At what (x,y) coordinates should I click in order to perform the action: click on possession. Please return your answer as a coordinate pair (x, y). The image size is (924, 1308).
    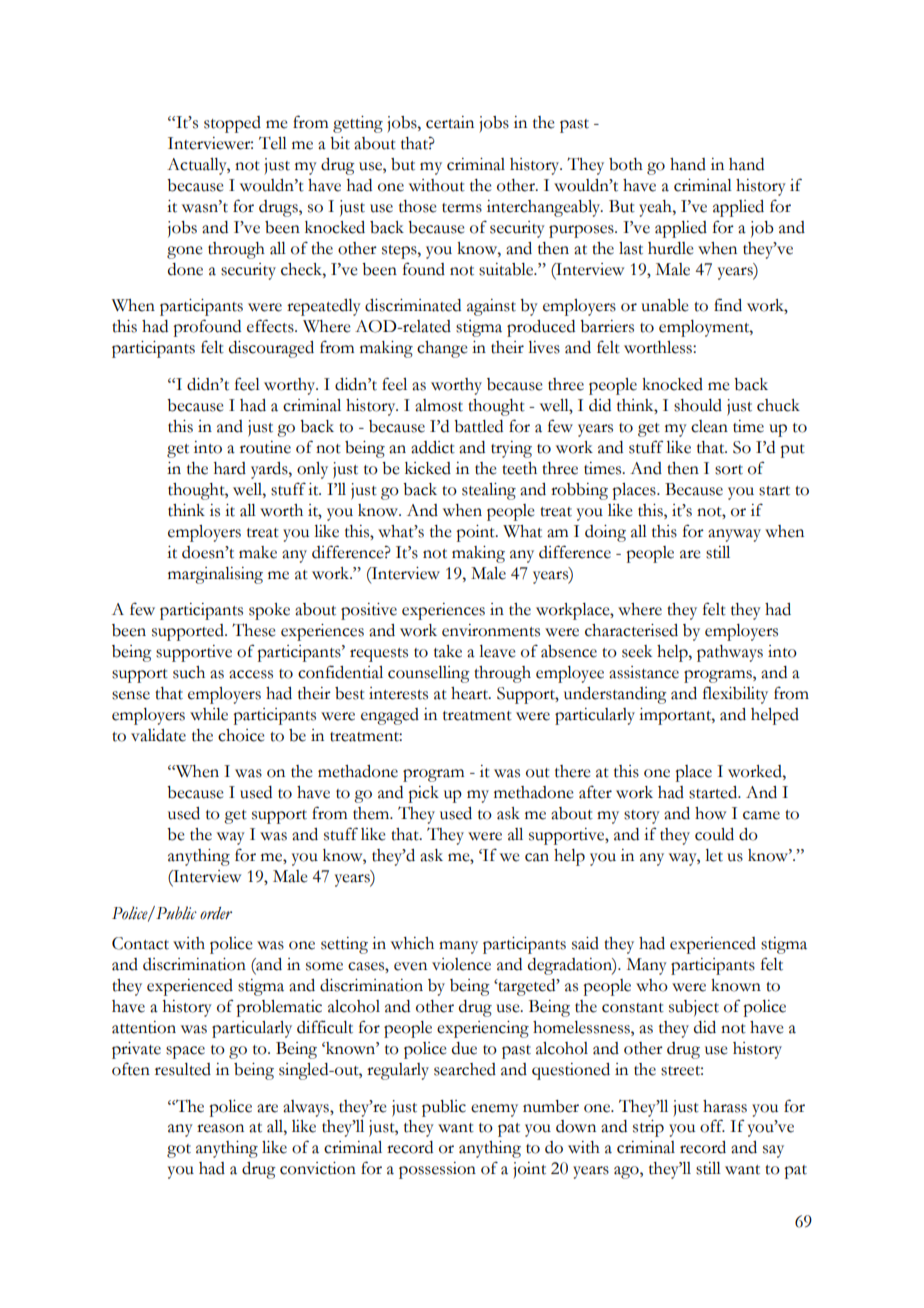
    Looking at the image, I should click on (437, 1170).
